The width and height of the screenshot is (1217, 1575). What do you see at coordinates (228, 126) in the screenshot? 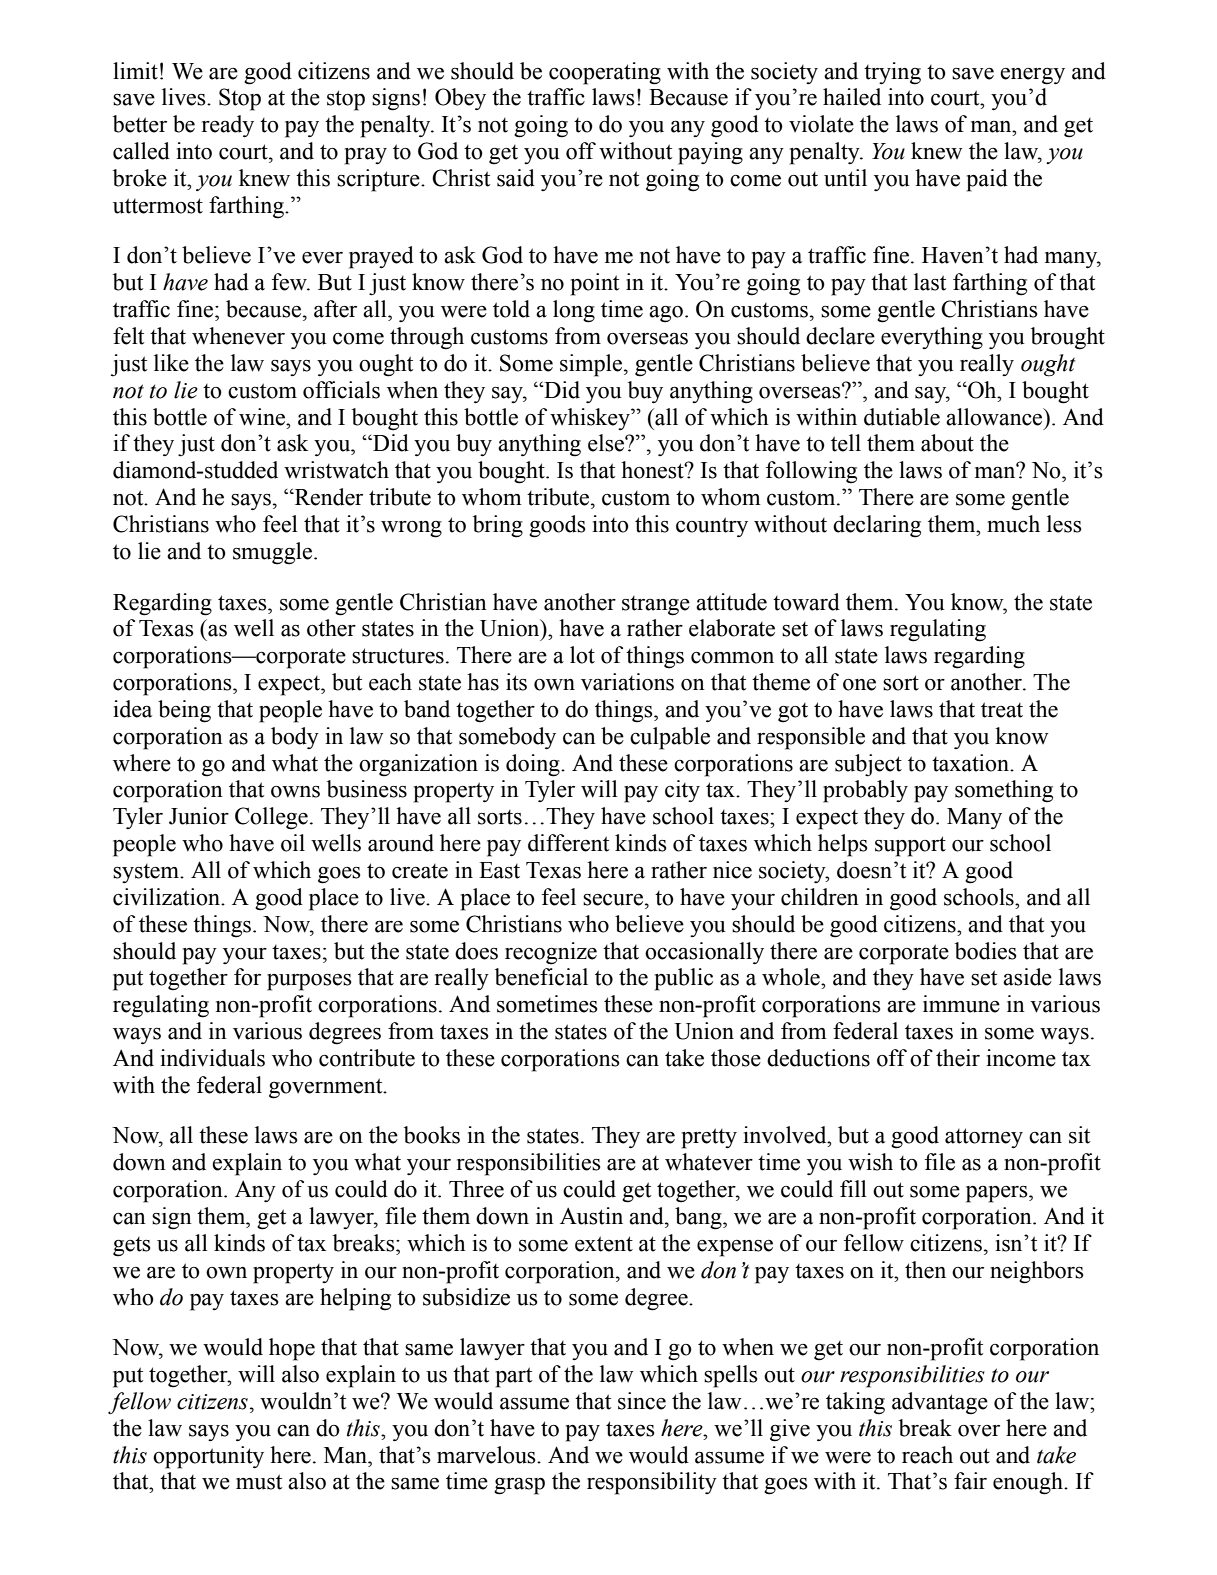
I see `ready` at bounding box center [228, 126].
